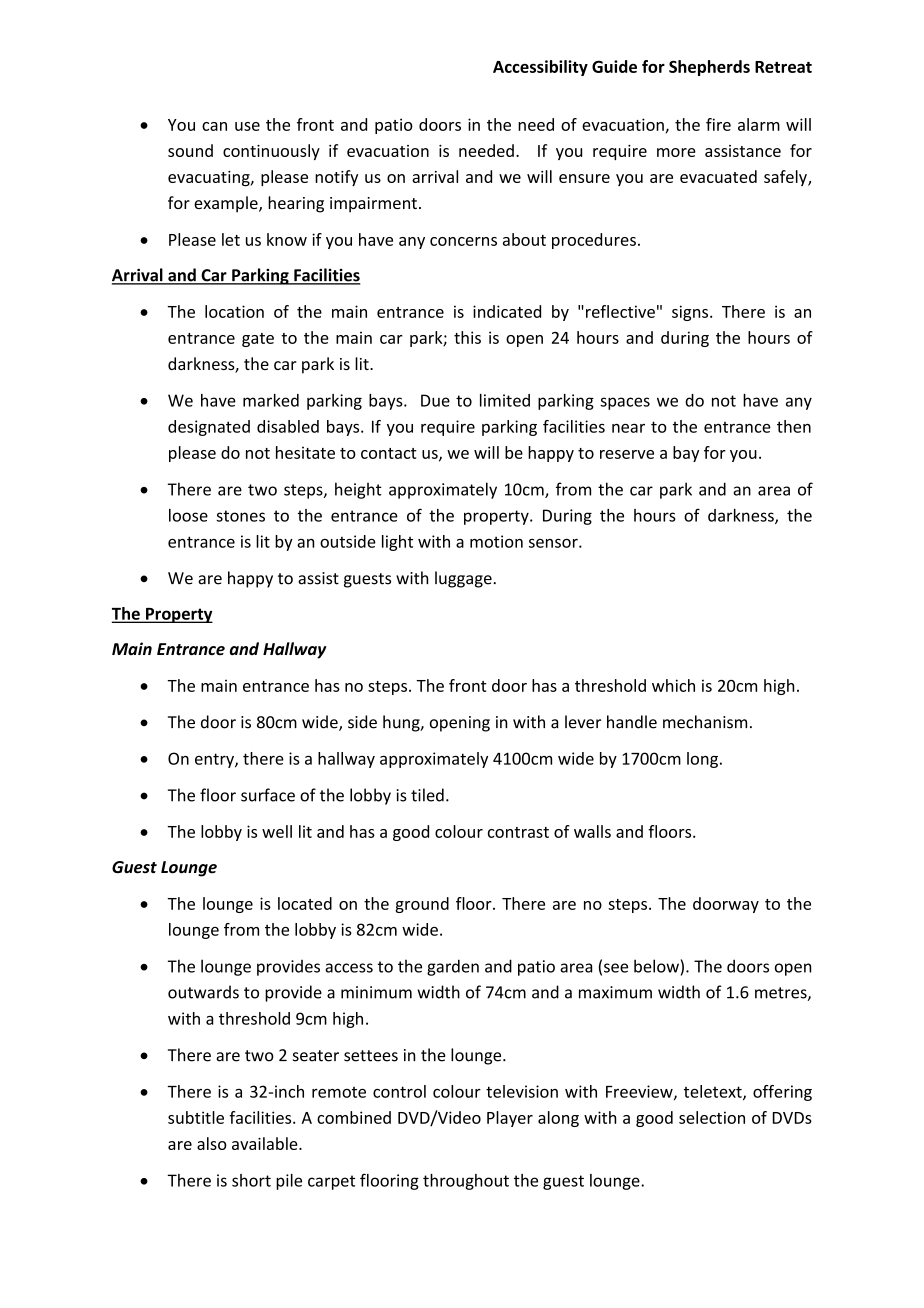 Image resolution: width=924 pixels, height=1308 pixels. I want to click on mechanism, so click(705, 722).
